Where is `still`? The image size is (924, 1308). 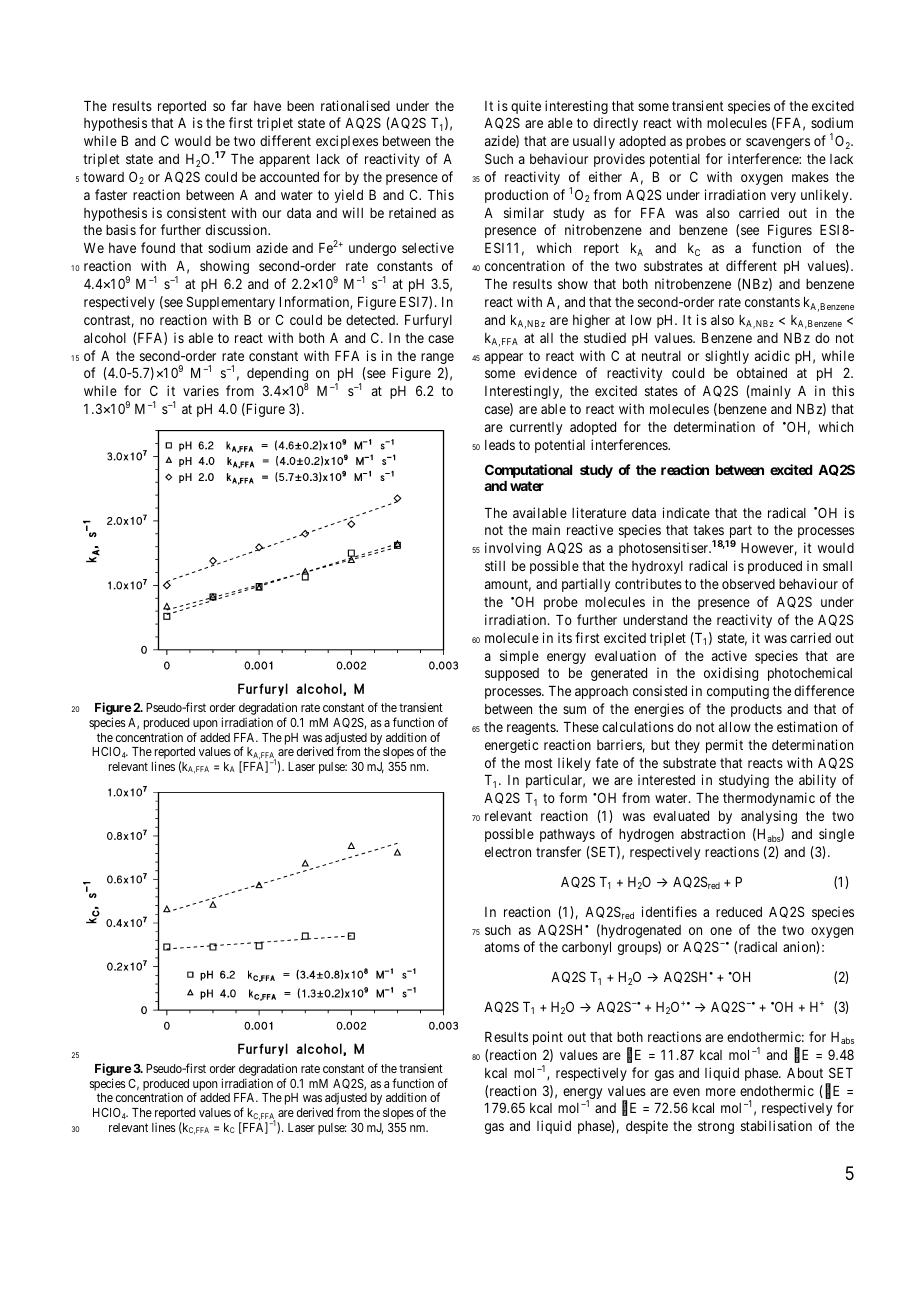 still is located at coordinates (495, 565).
